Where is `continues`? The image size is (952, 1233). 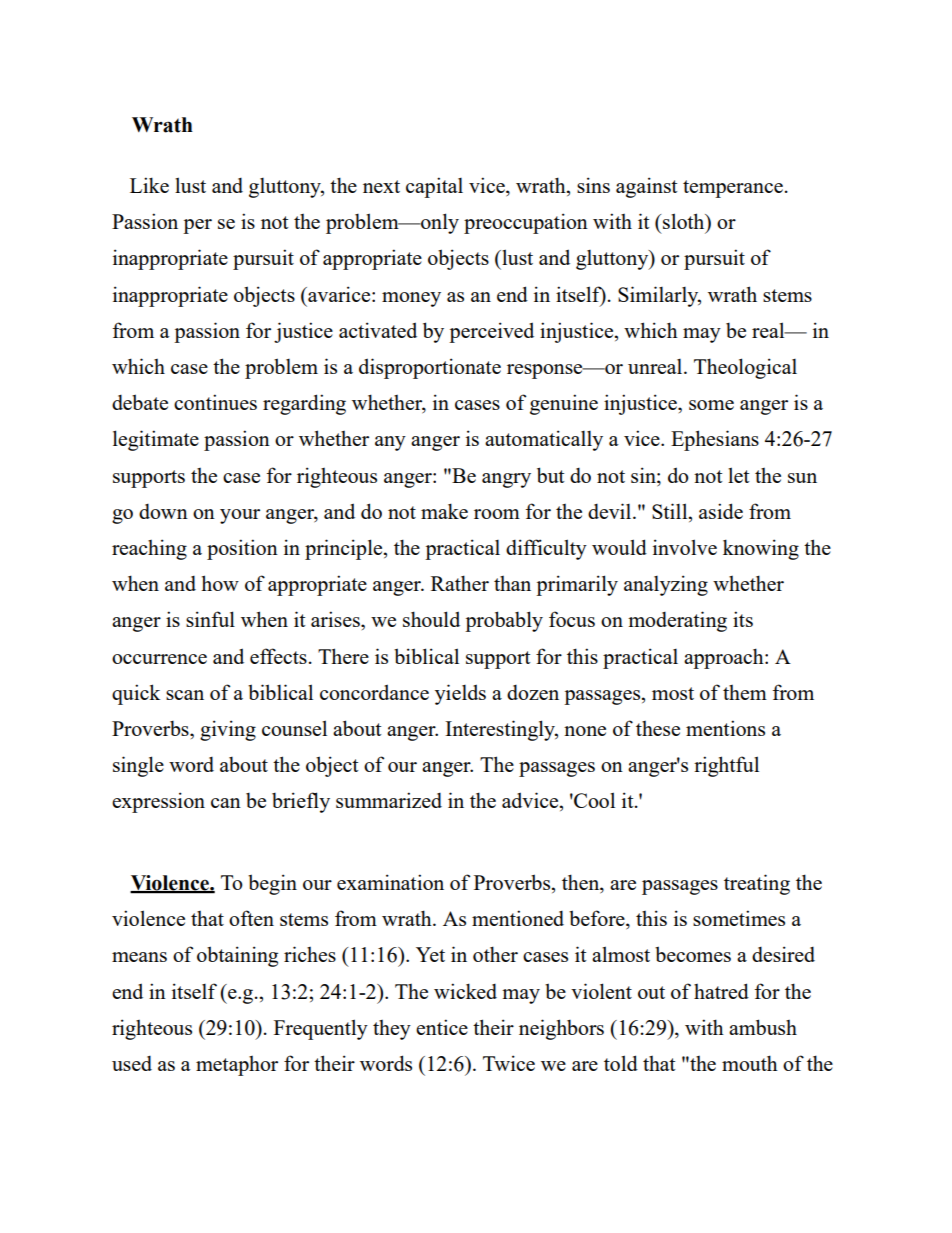 continues is located at coordinates (215, 402).
